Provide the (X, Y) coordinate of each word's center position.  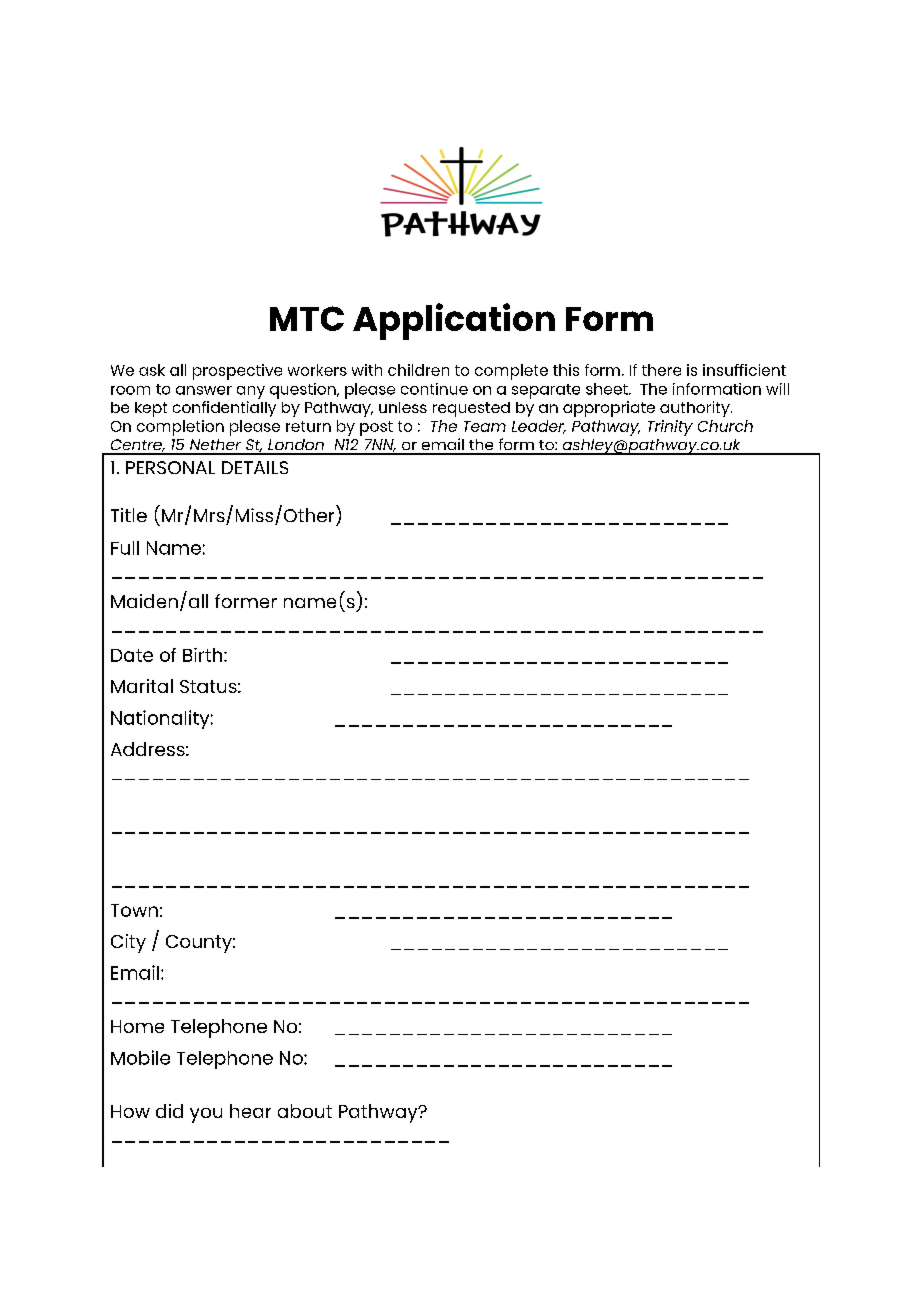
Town (134, 910)
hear (250, 1111)
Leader (539, 427)
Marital (142, 686)
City (128, 943)
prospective (237, 372)
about (305, 1111)
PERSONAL (170, 467)
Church (725, 426)
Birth (204, 655)
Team (485, 426)
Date (132, 655)
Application (454, 321)
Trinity (670, 428)
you (206, 1115)
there (661, 370)
